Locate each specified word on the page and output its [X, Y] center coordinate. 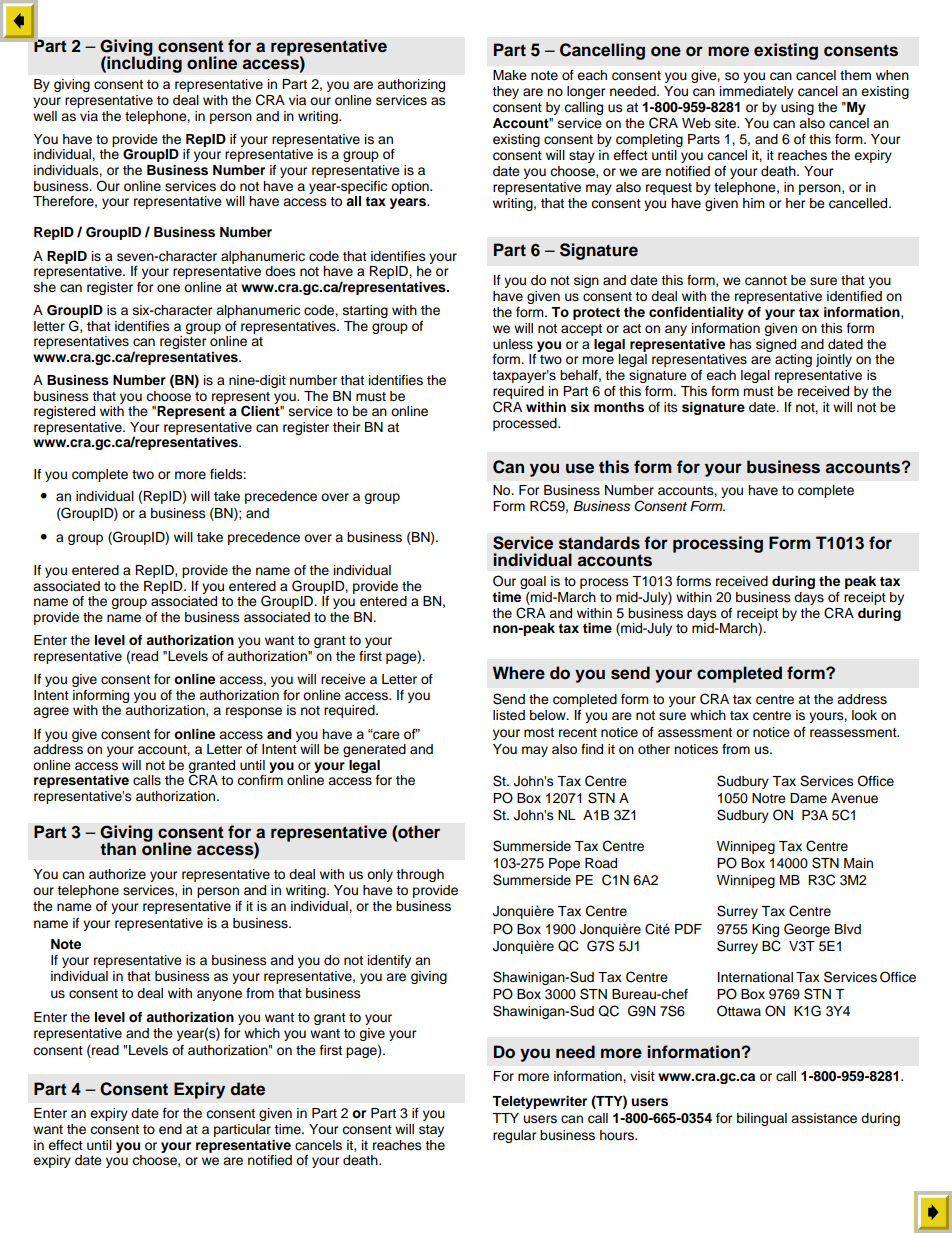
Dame [808, 798]
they [505, 92]
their [347, 427]
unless [513, 344]
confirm [260, 780]
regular [515, 1136]
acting [793, 360]
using [797, 108]
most [539, 732]
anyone [219, 995]
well [45, 116]
